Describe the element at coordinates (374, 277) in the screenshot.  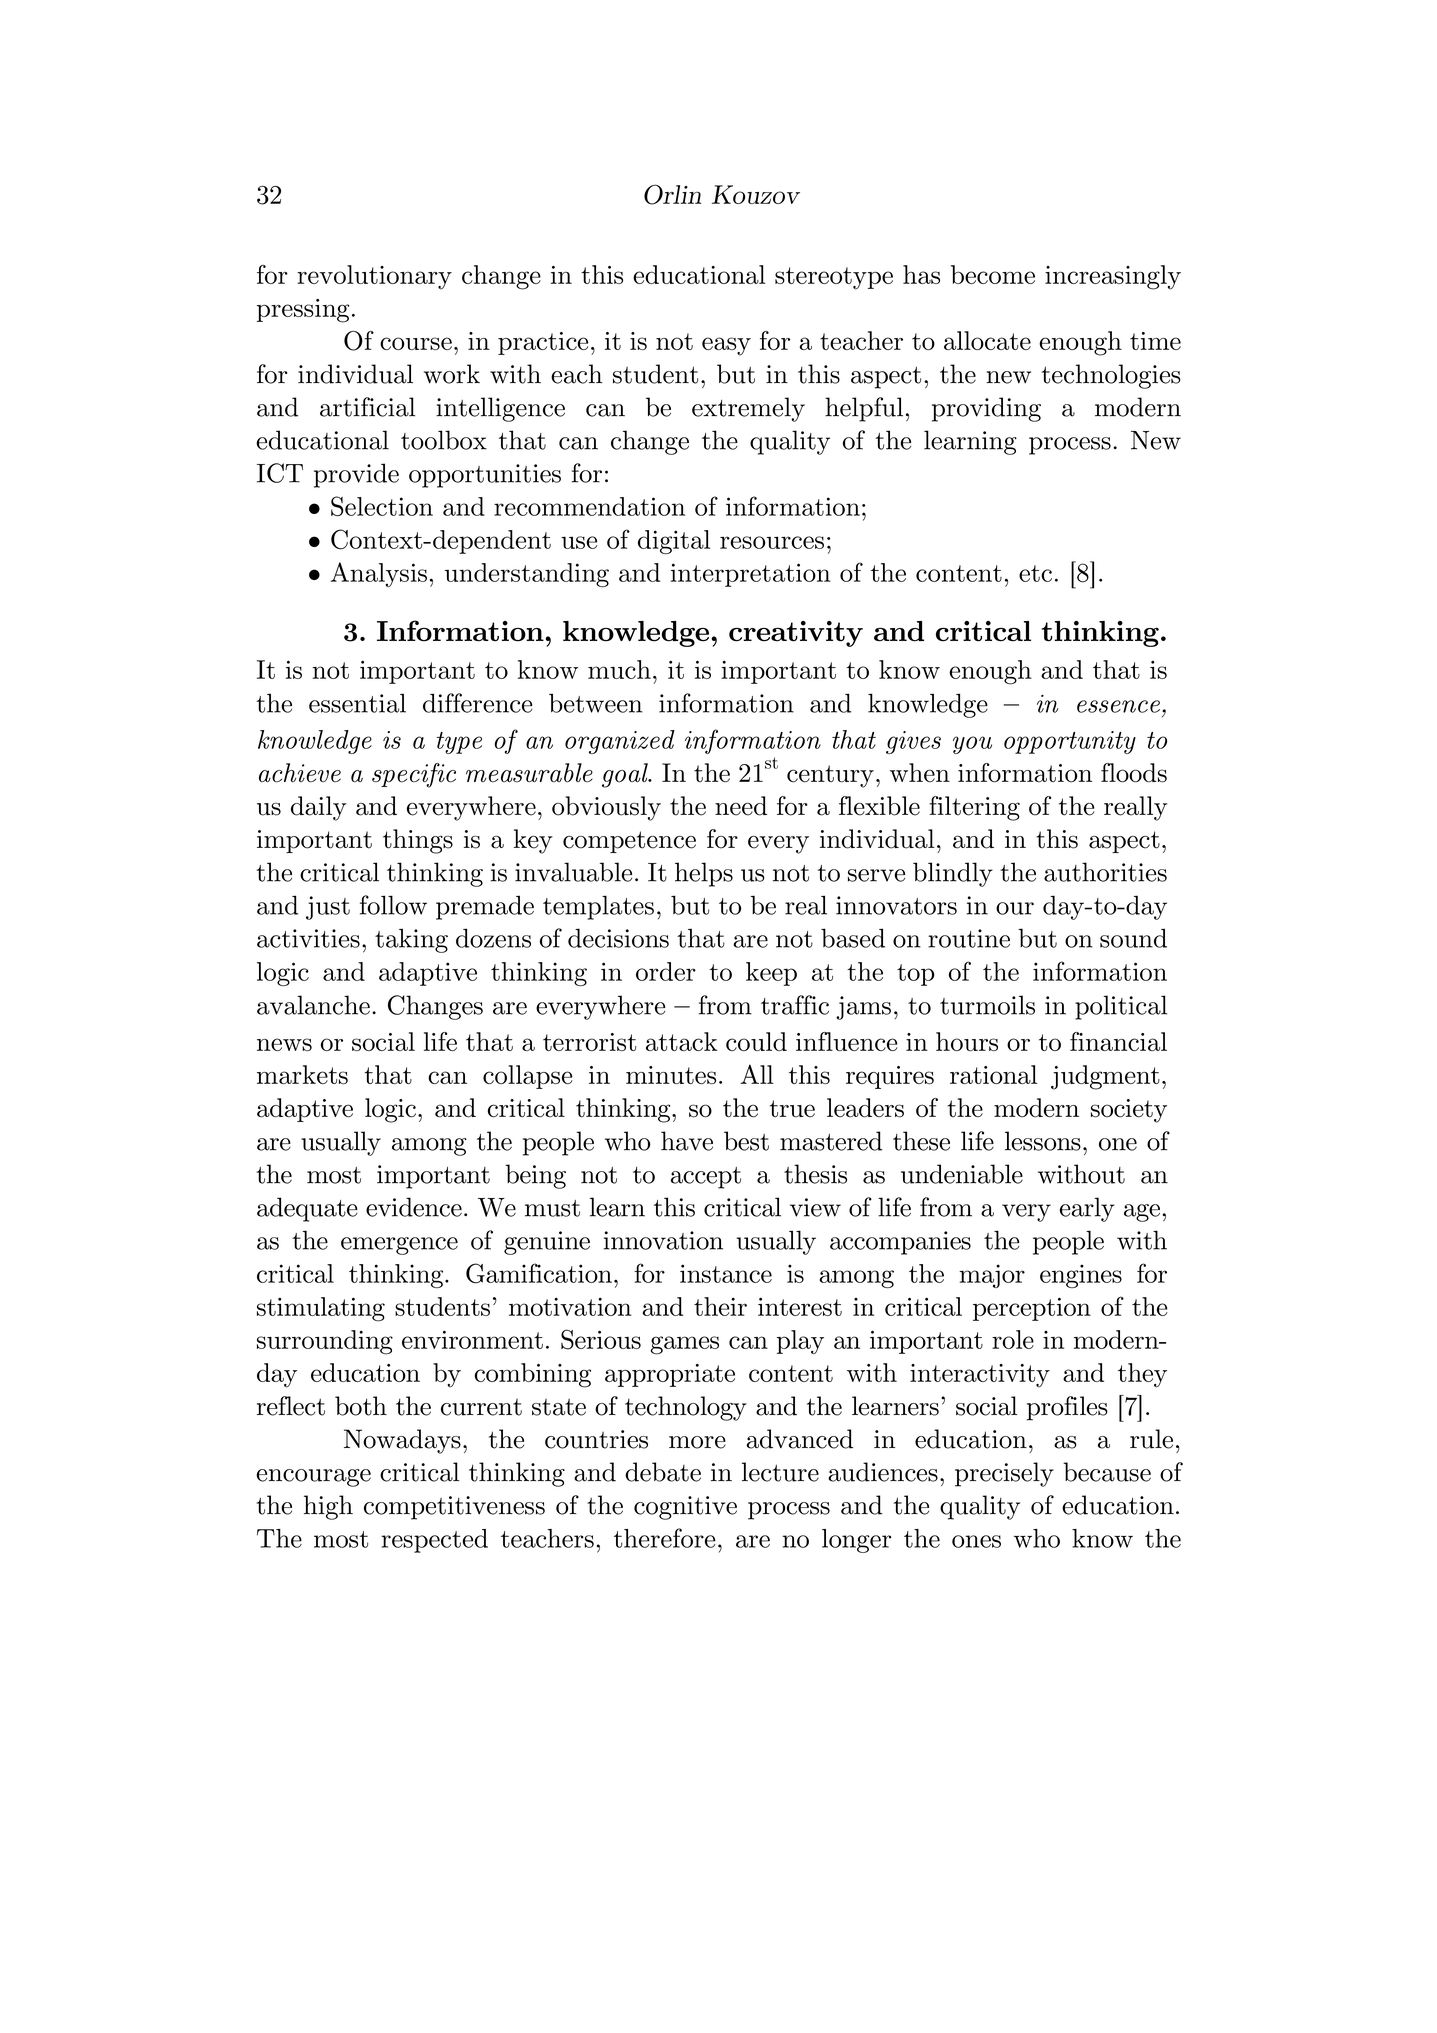
I see `revolutionary` at that location.
